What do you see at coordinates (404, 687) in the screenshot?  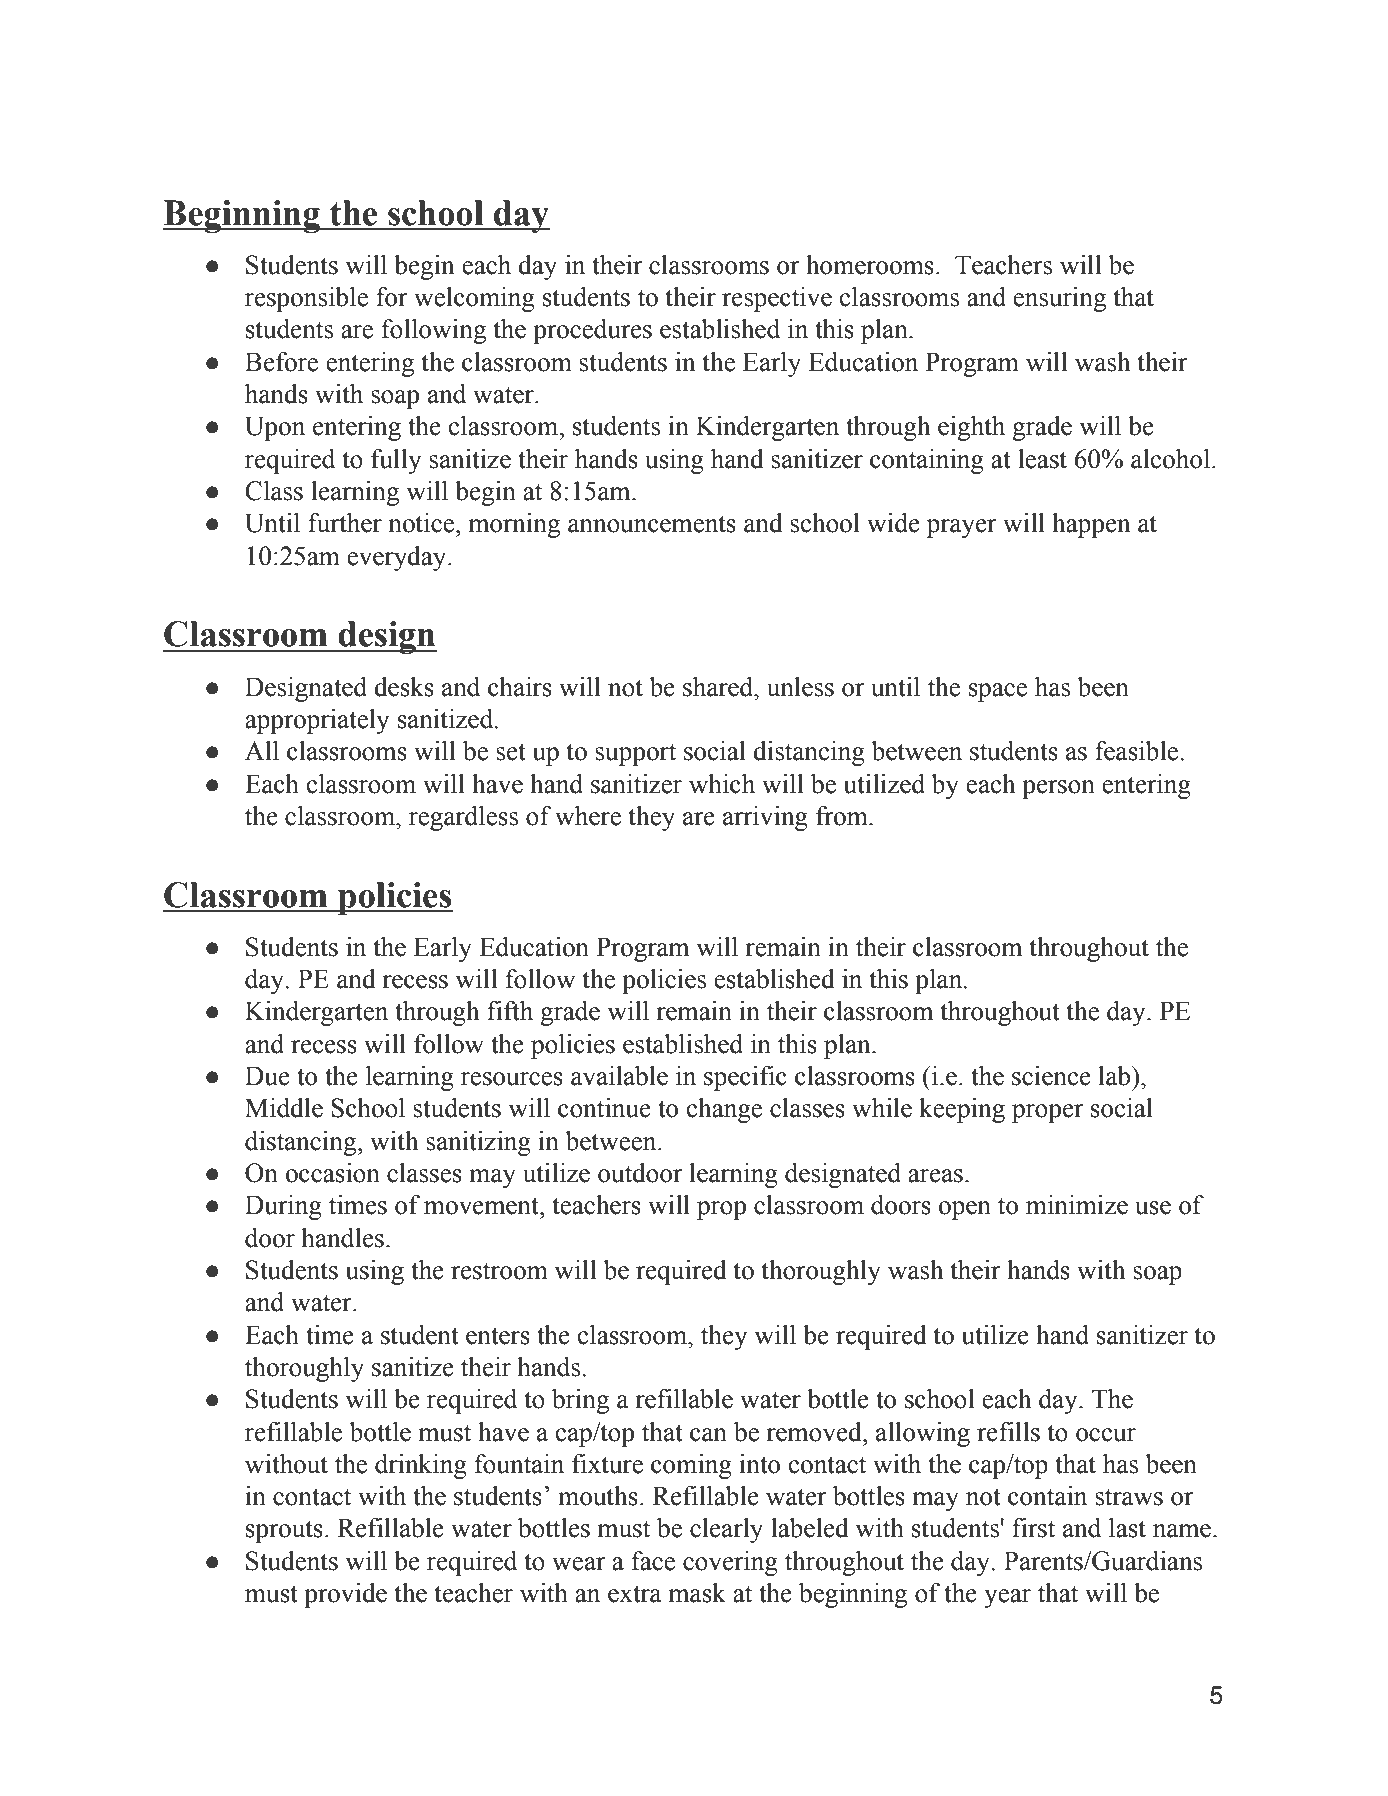 I see `desks` at bounding box center [404, 687].
